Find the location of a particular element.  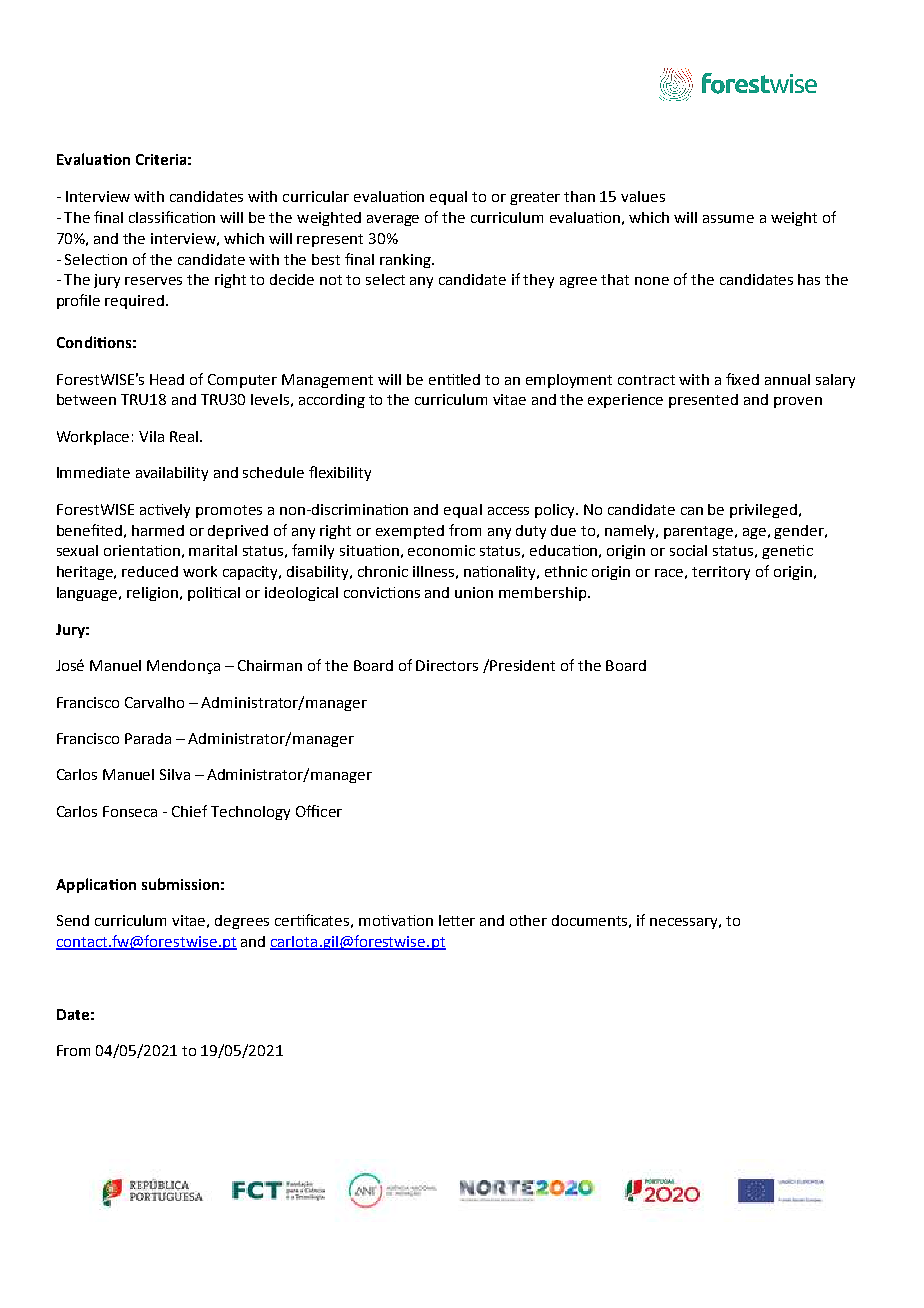

degrees is located at coordinates (242, 922).
